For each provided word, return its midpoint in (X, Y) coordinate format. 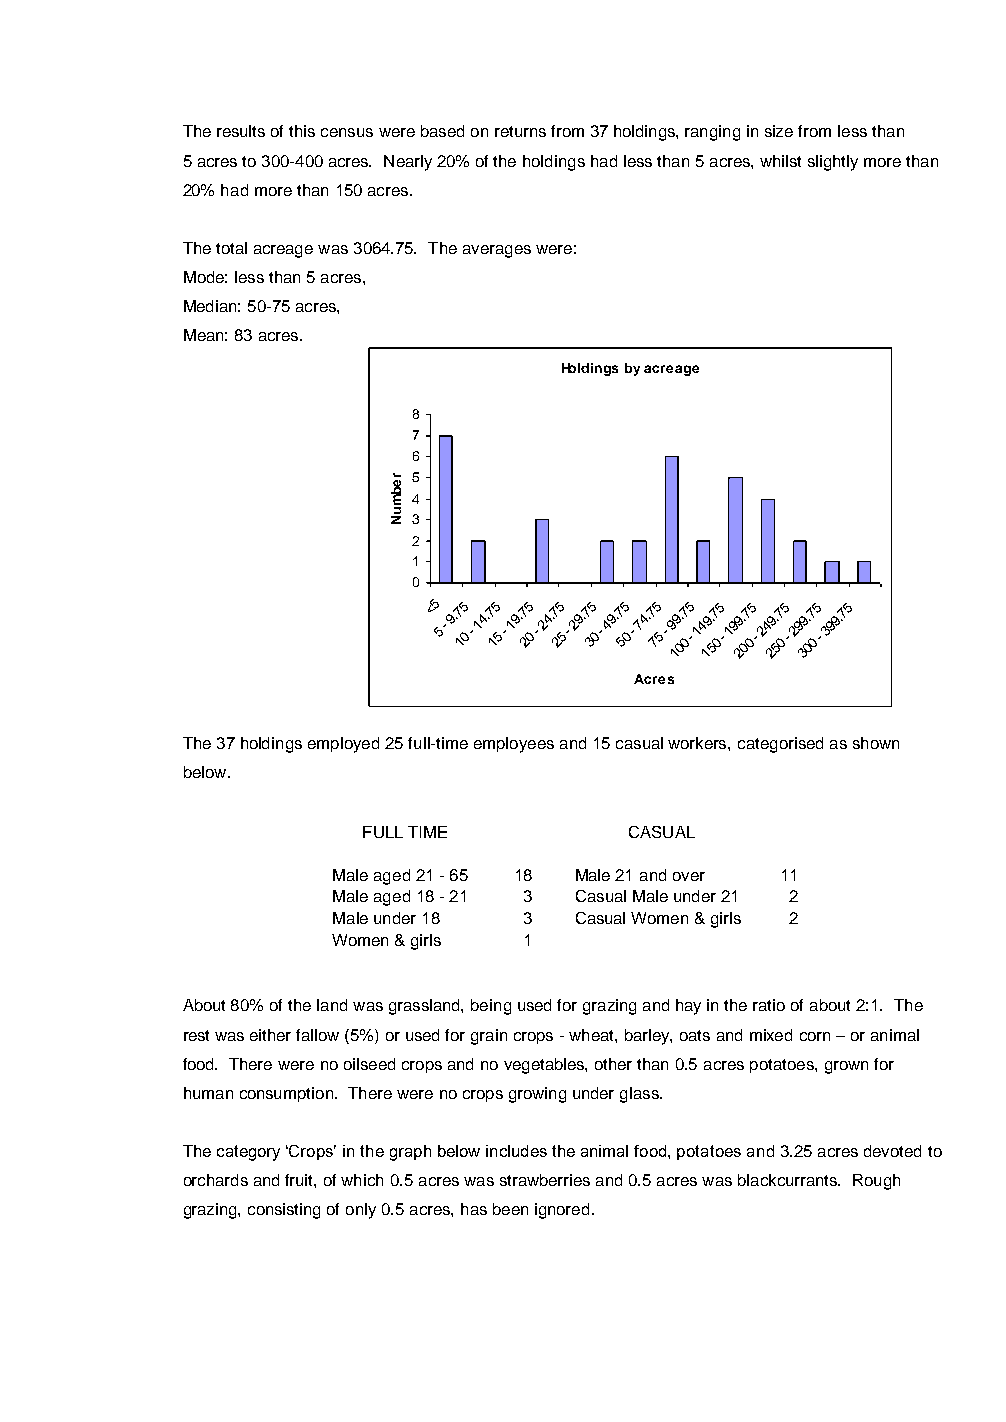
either (270, 1035)
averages (497, 251)
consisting (284, 1211)
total (231, 248)
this (302, 131)
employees (514, 745)
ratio (769, 1005)
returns (520, 131)
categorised (780, 745)
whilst (780, 161)
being (491, 1007)
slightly (833, 163)
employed (343, 745)
